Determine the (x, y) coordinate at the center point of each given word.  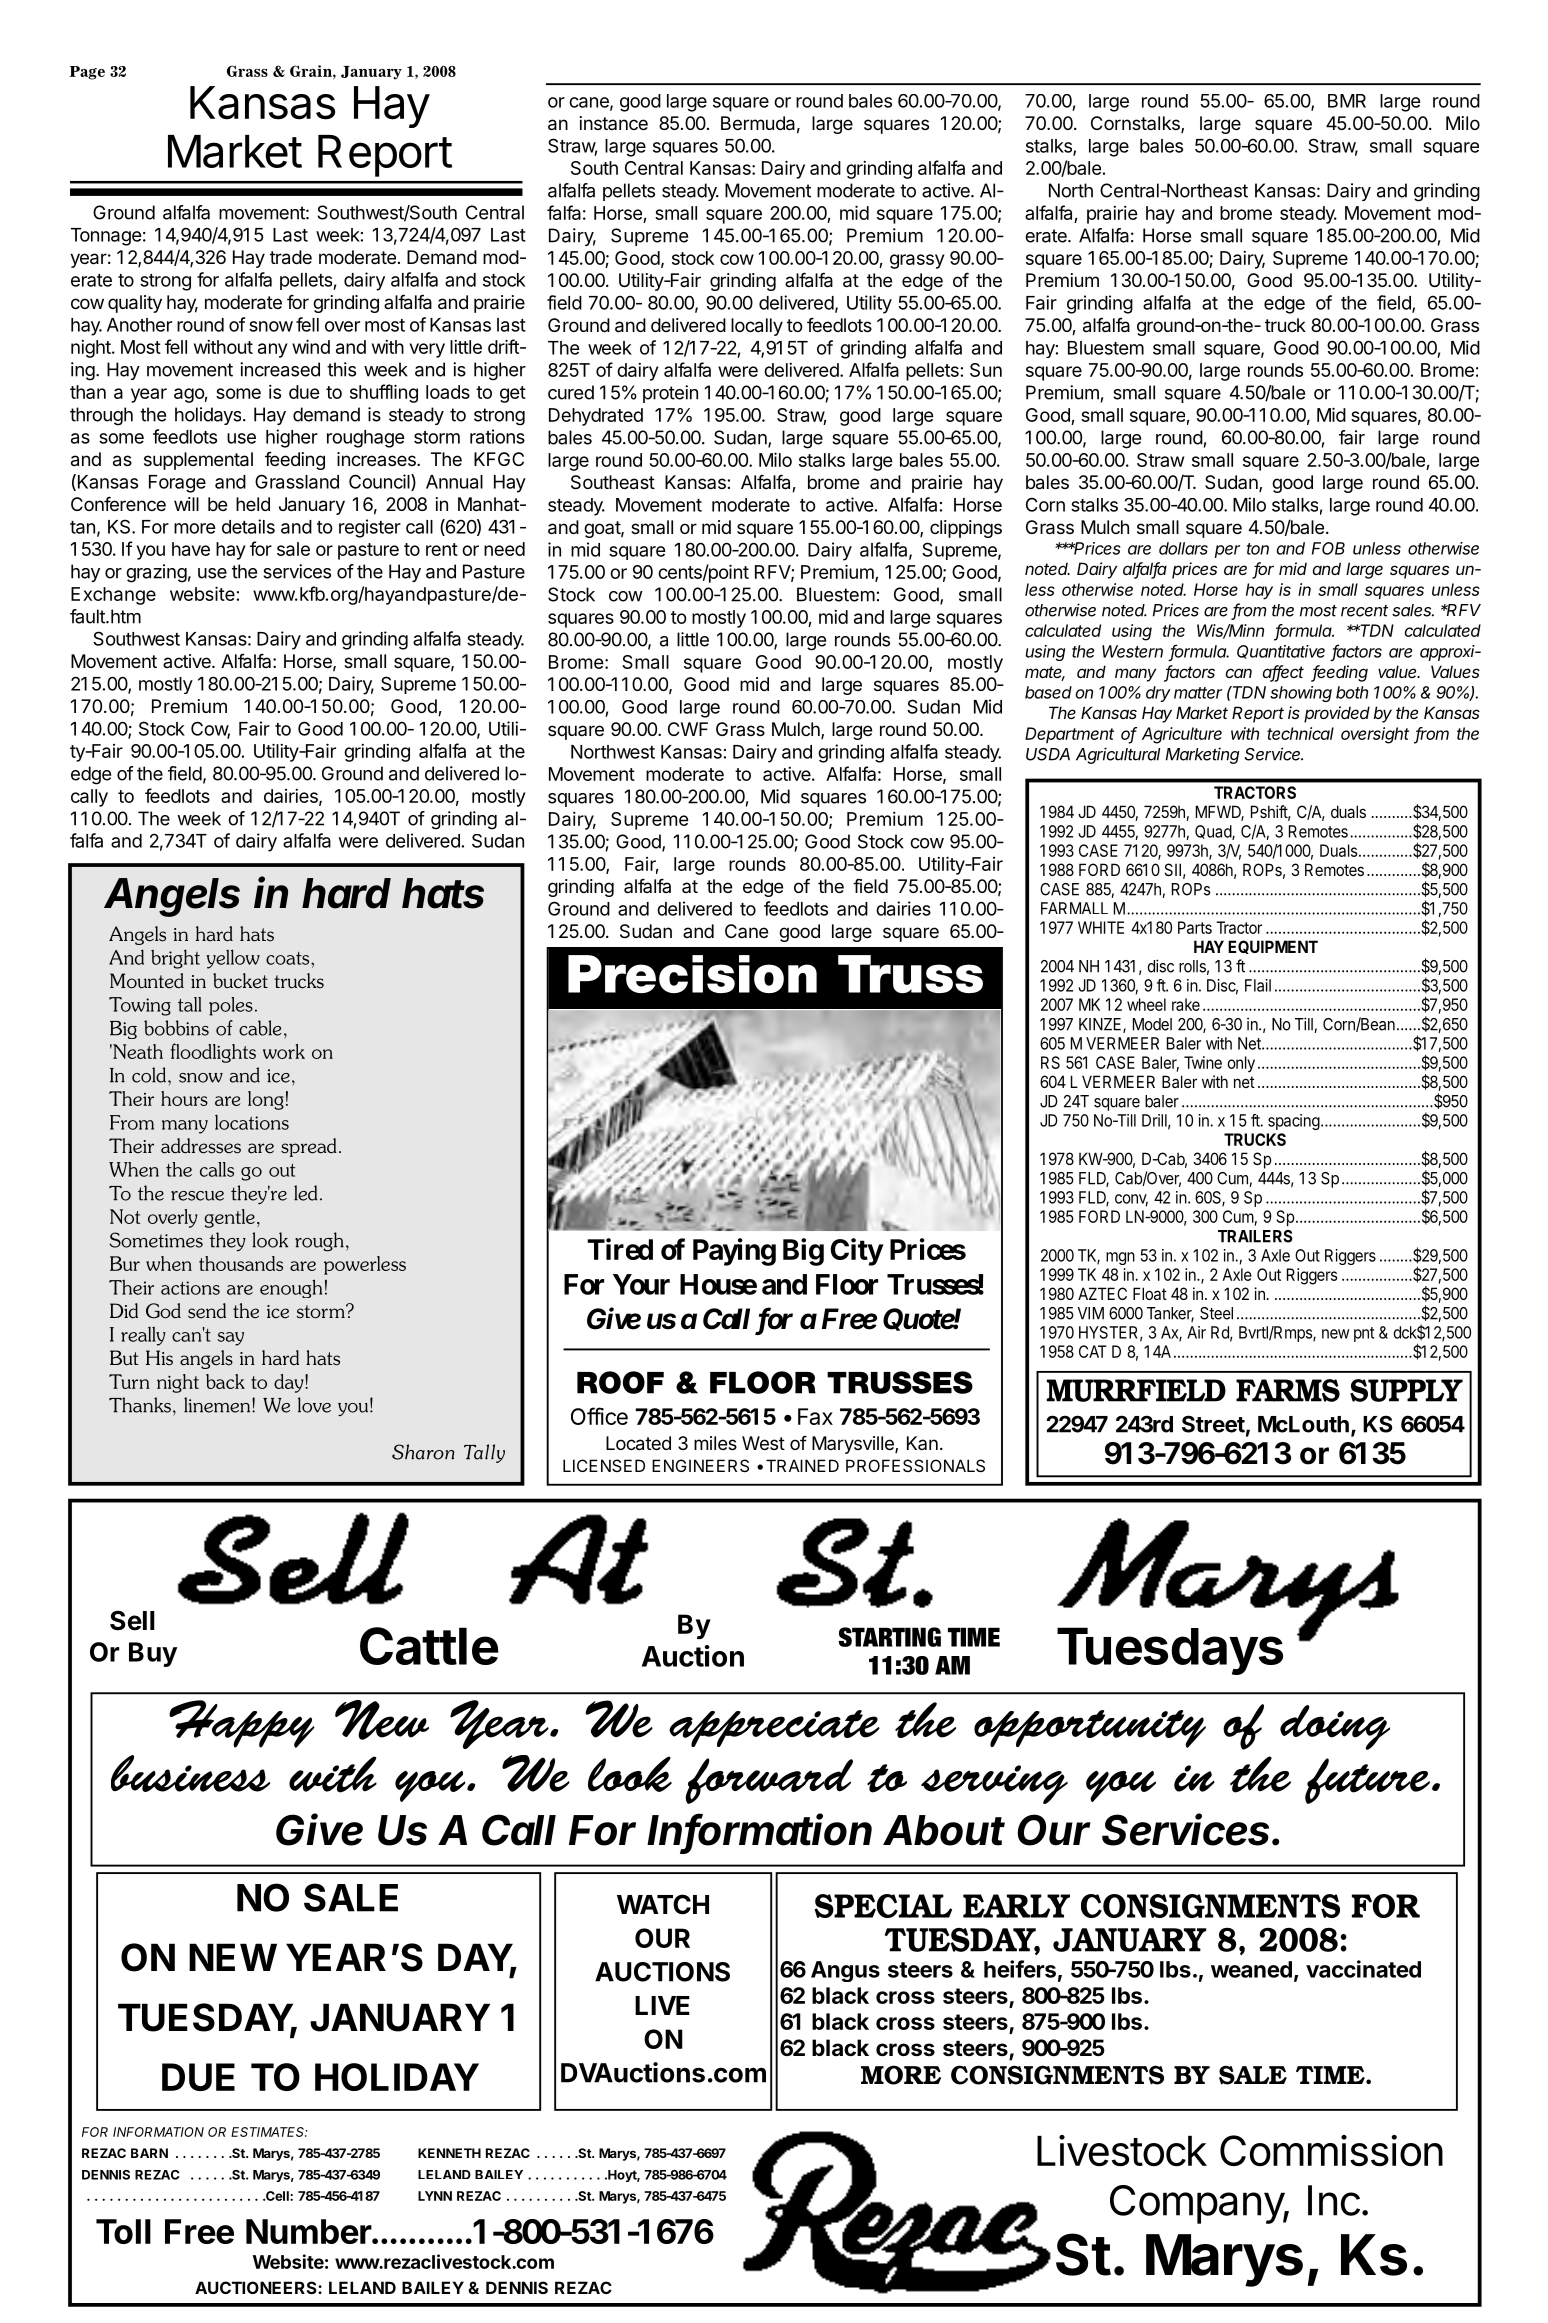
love (314, 1405)
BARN (149, 2153)
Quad (1214, 832)
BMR (1347, 101)
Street (1213, 1424)
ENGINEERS (700, 1465)
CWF (688, 729)
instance (614, 123)
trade (291, 257)
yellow (233, 959)
